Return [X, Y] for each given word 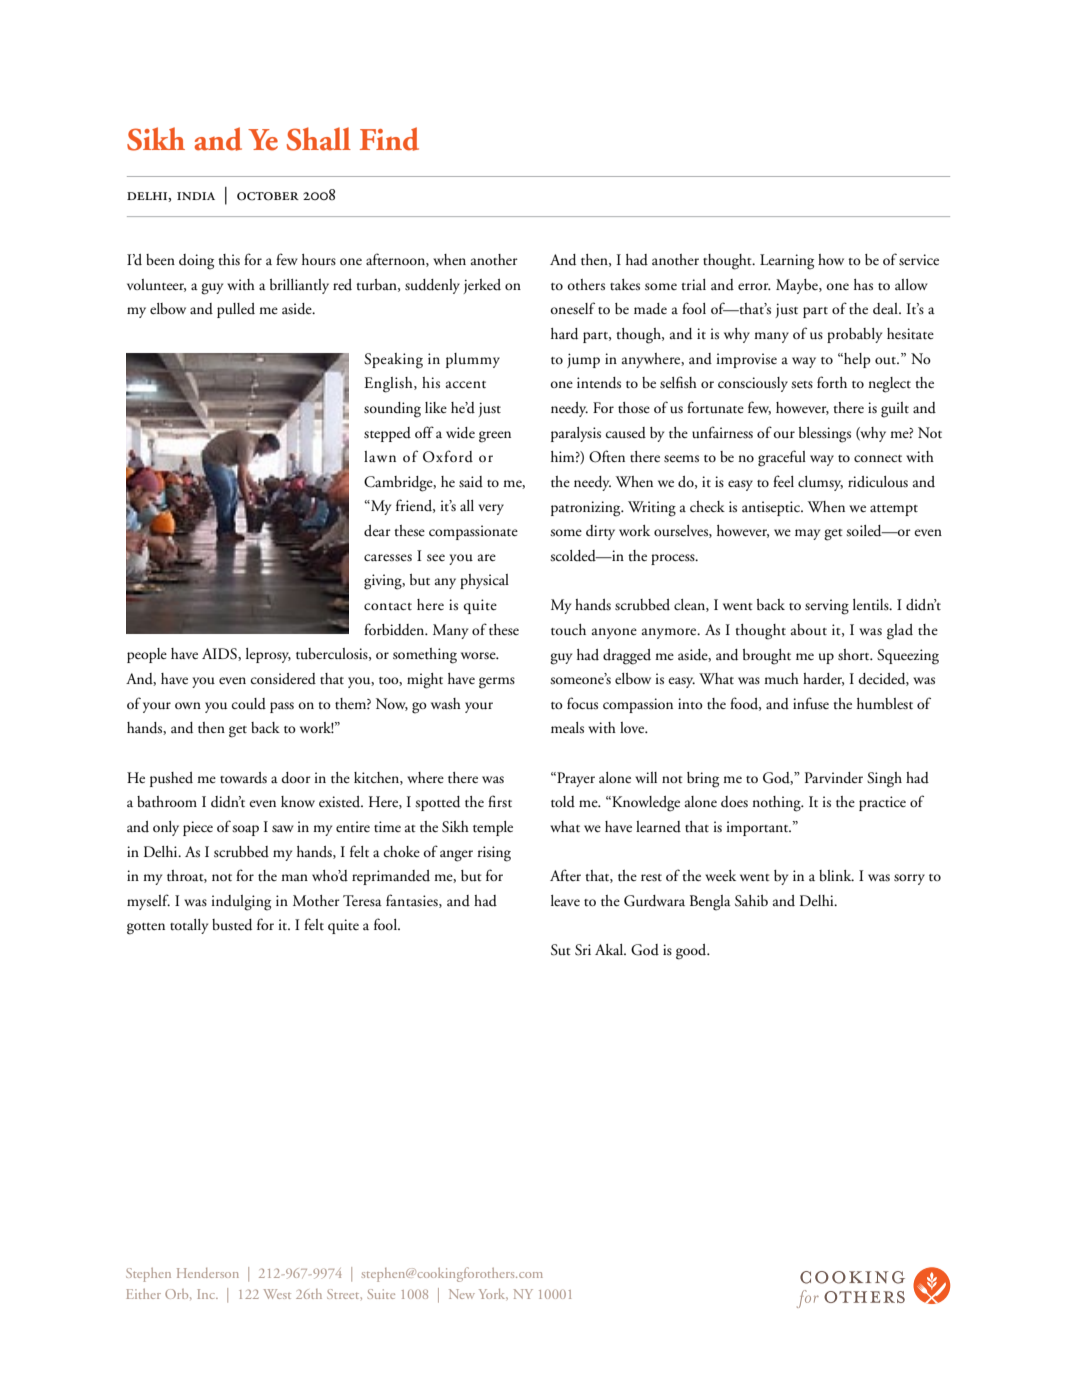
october [268, 196]
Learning [787, 262]
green [495, 437]
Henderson [208, 1273]
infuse [811, 703]
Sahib [751, 901]
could [249, 704]
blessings [825, 435]
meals [567, 728]
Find [389, 139]
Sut [560, 950]
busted [232, 925]
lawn [380, 456]
